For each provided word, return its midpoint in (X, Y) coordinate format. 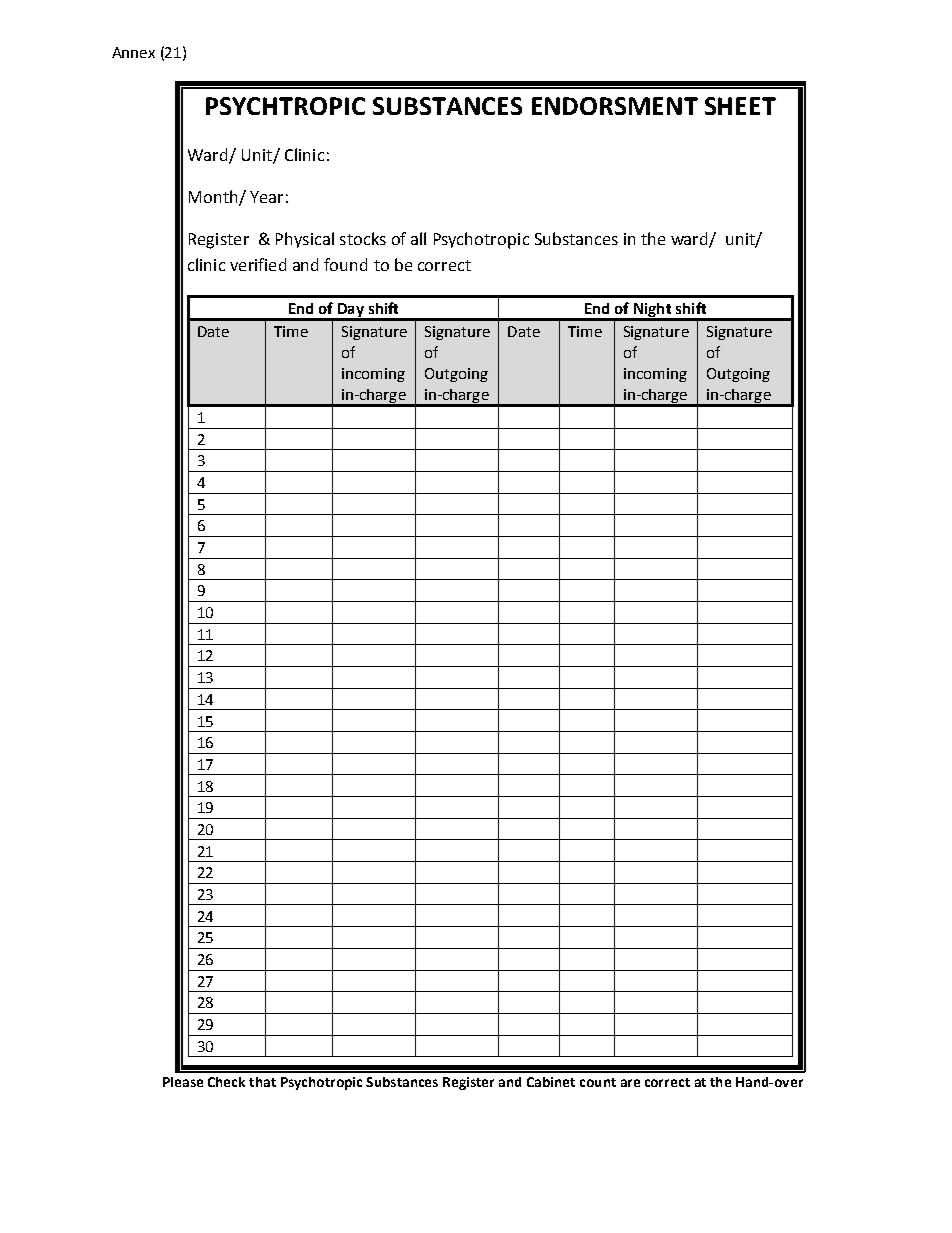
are (630, 1083)
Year (266, 197)
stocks (363, 238)
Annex (133, 52)
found (345, 264)
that (262, 1082)
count (598, 1082)
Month (214, 198)
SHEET (740, 106)
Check (226, 1082)
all (418, 238)
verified (258, 264)
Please (183, 1082)
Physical (305, 240)
